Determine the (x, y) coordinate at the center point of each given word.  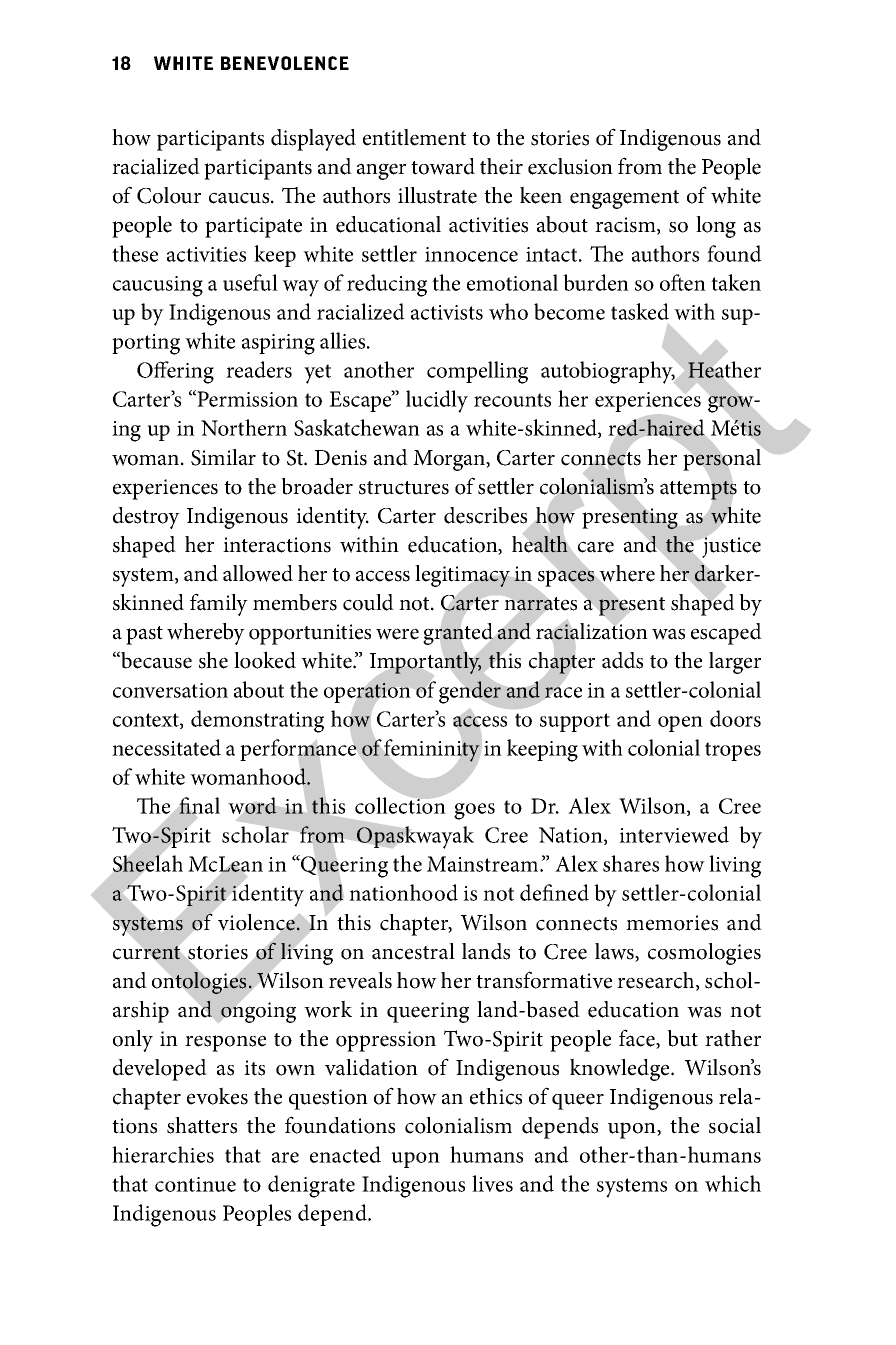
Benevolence (285, 63)
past (144, 635)
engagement (624, 199)
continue (195, 1184)
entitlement (414, 137)
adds (622, 660)
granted (458, 634)
